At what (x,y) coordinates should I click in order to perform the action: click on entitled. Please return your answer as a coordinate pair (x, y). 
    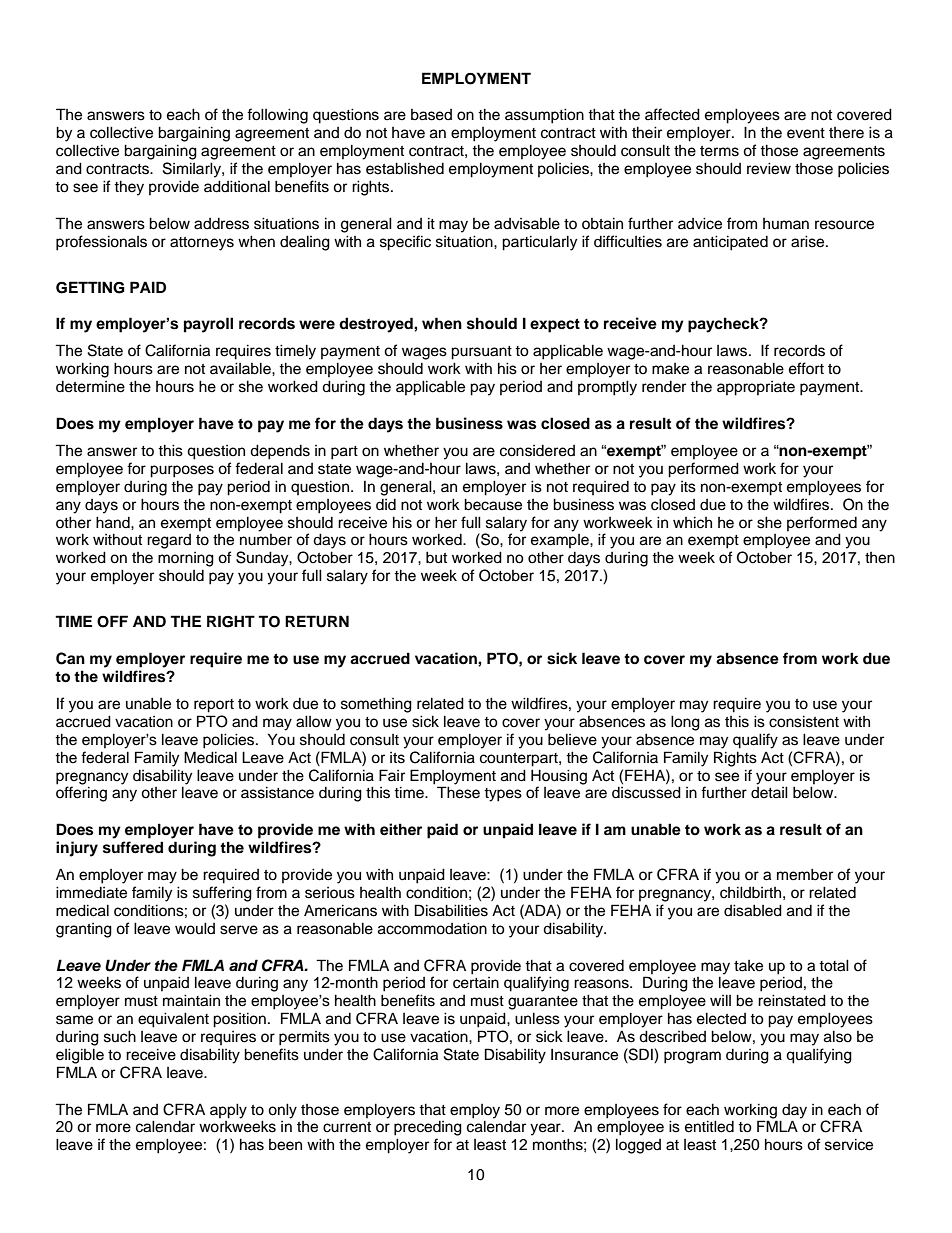
    Looking at the image, I should click on (709, 1126).
